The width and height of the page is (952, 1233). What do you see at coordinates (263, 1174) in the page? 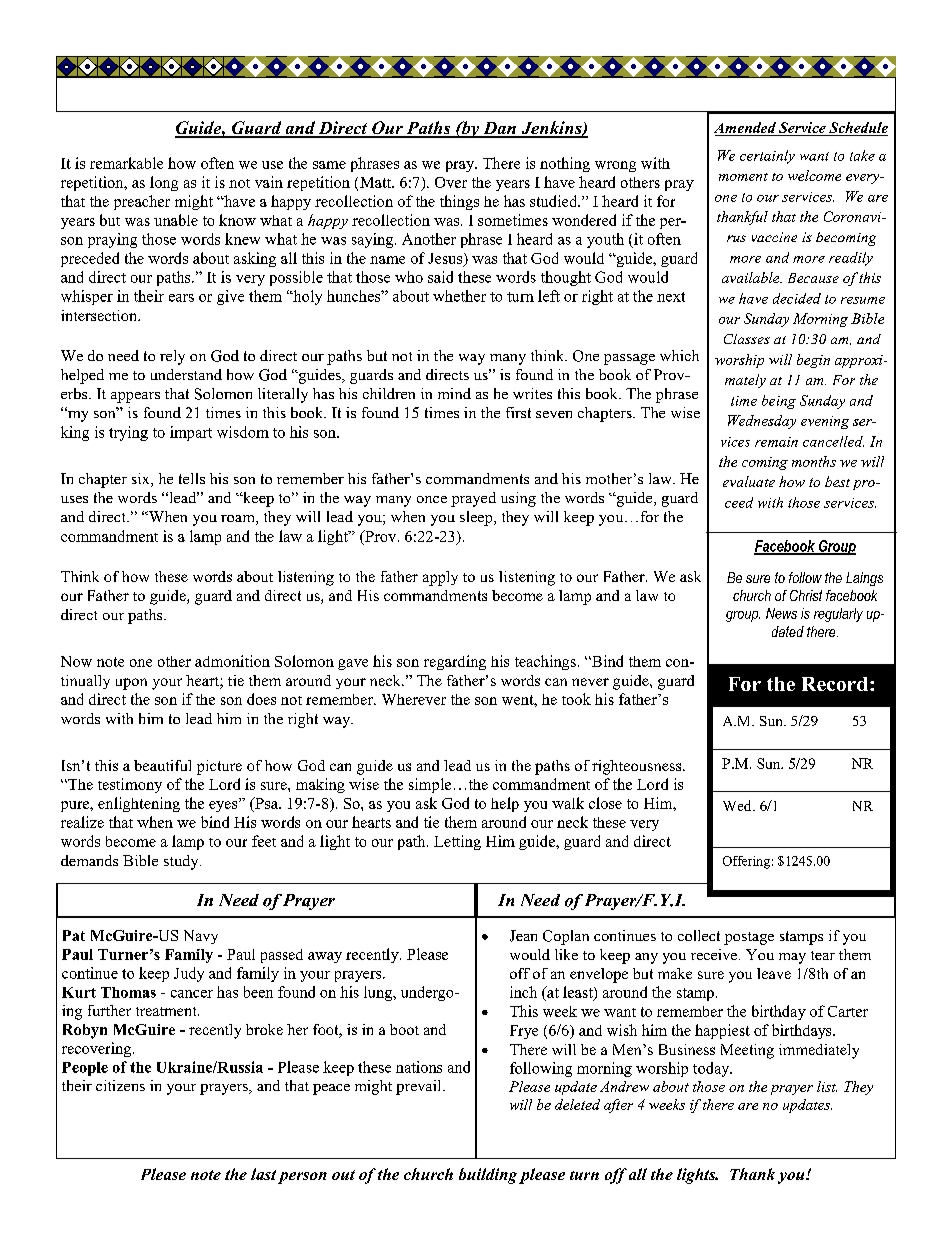
I see `last` at bounding box center [263, 1174].
